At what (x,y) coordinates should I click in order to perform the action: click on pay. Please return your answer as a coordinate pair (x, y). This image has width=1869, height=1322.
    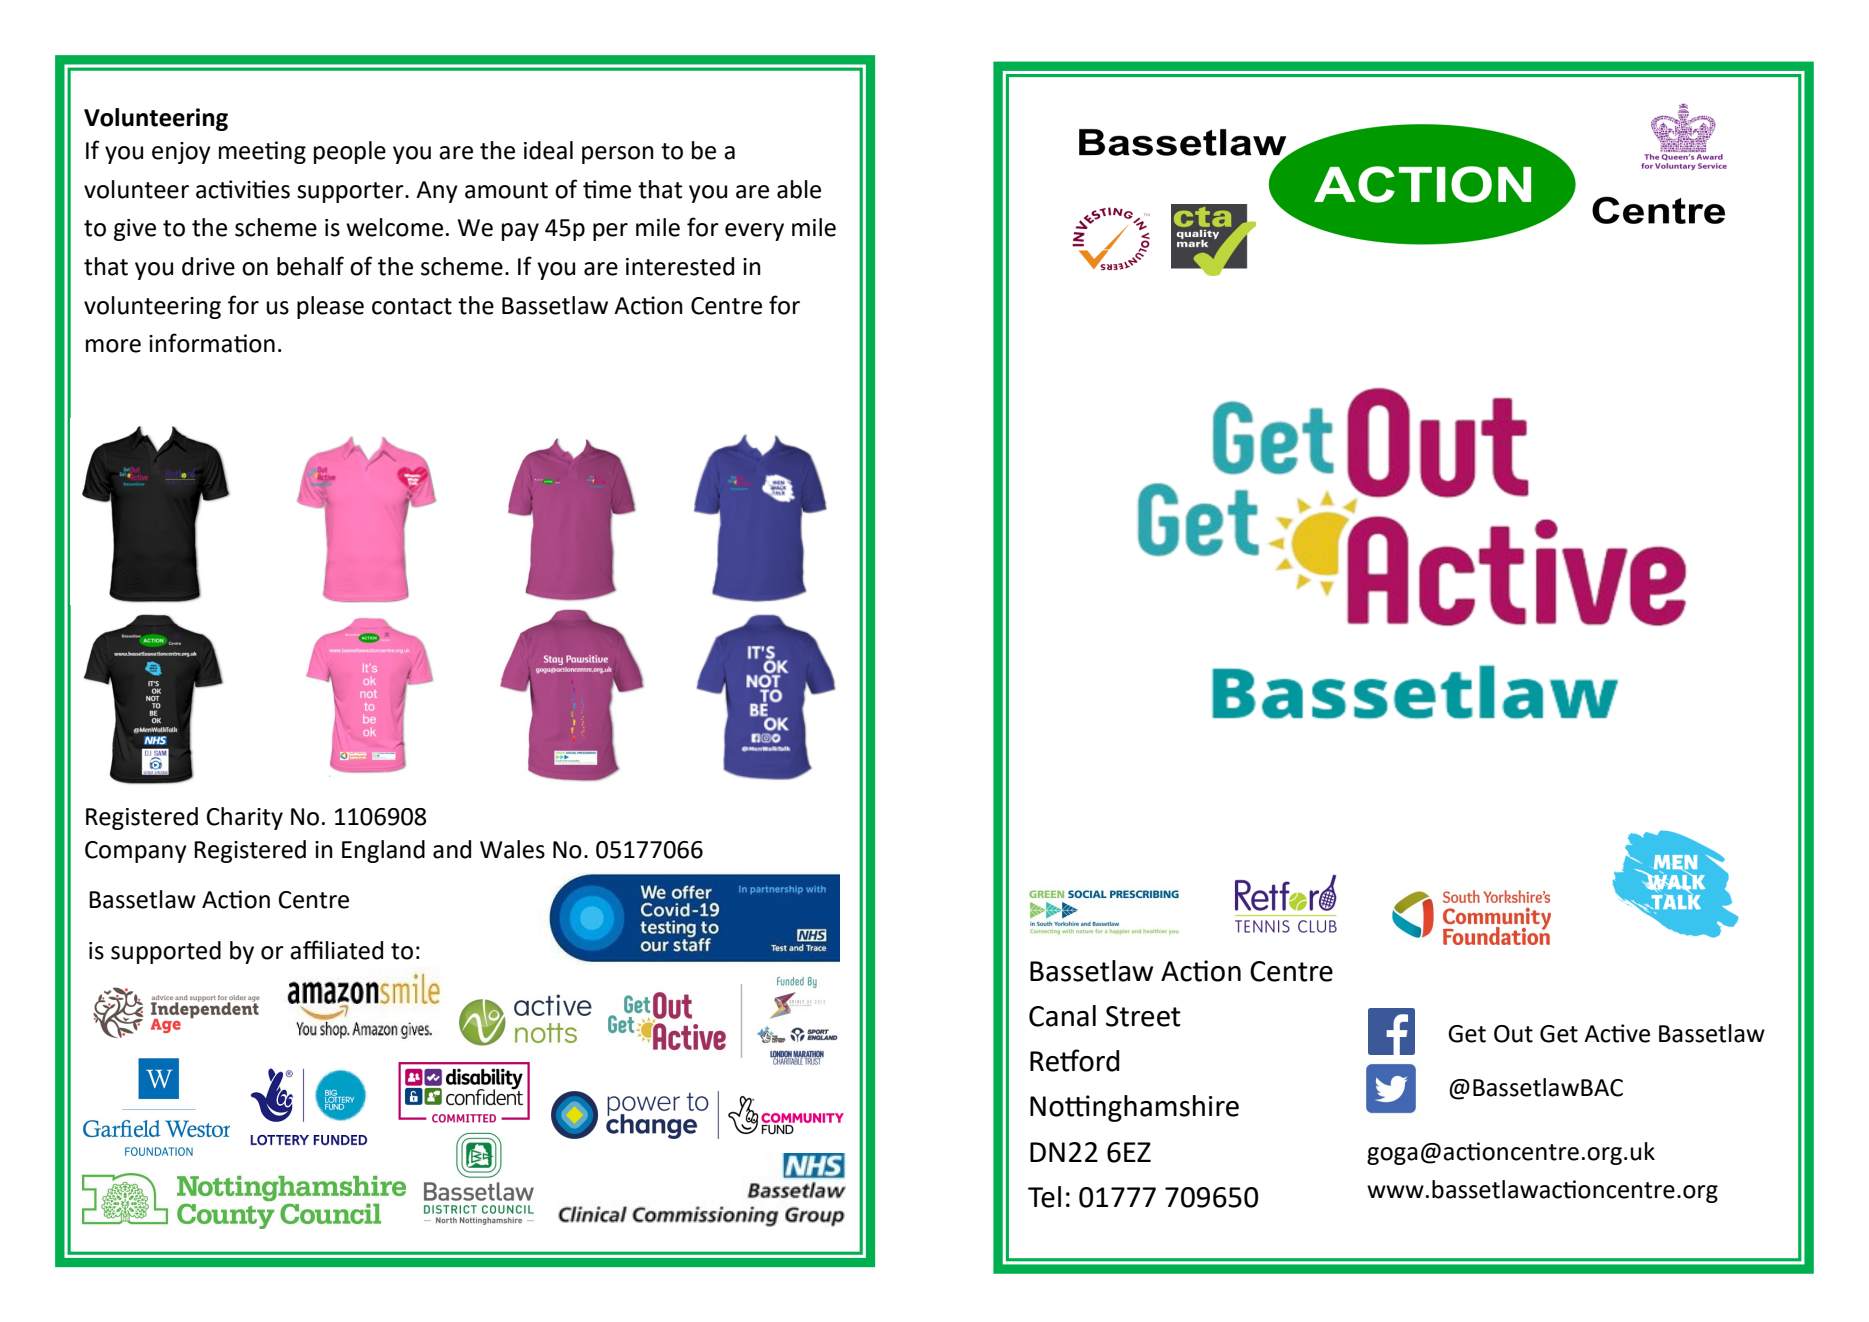
    Looking at the image, I should click on (520, 232).
